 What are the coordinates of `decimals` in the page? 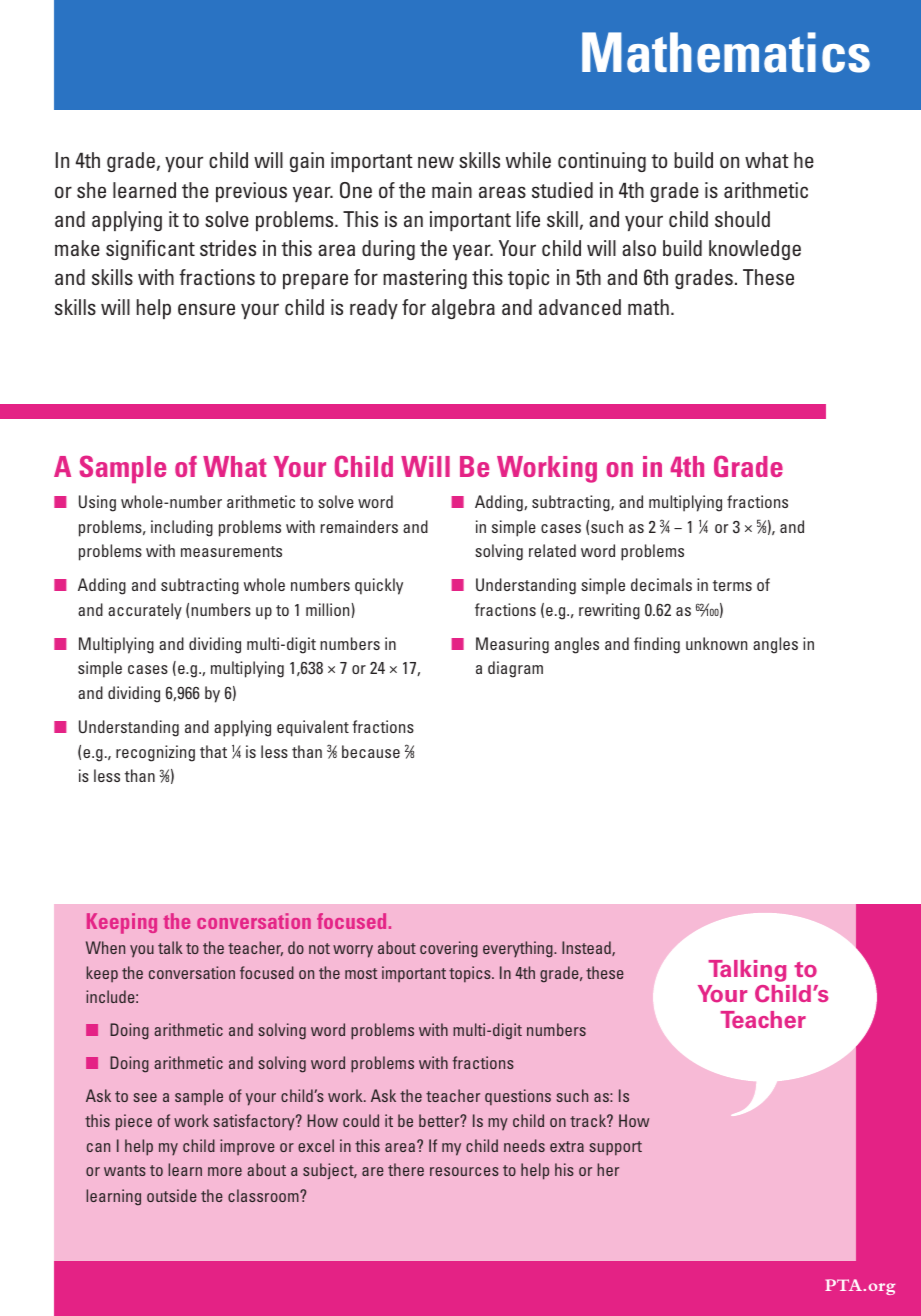 It's located at (661, 584).
